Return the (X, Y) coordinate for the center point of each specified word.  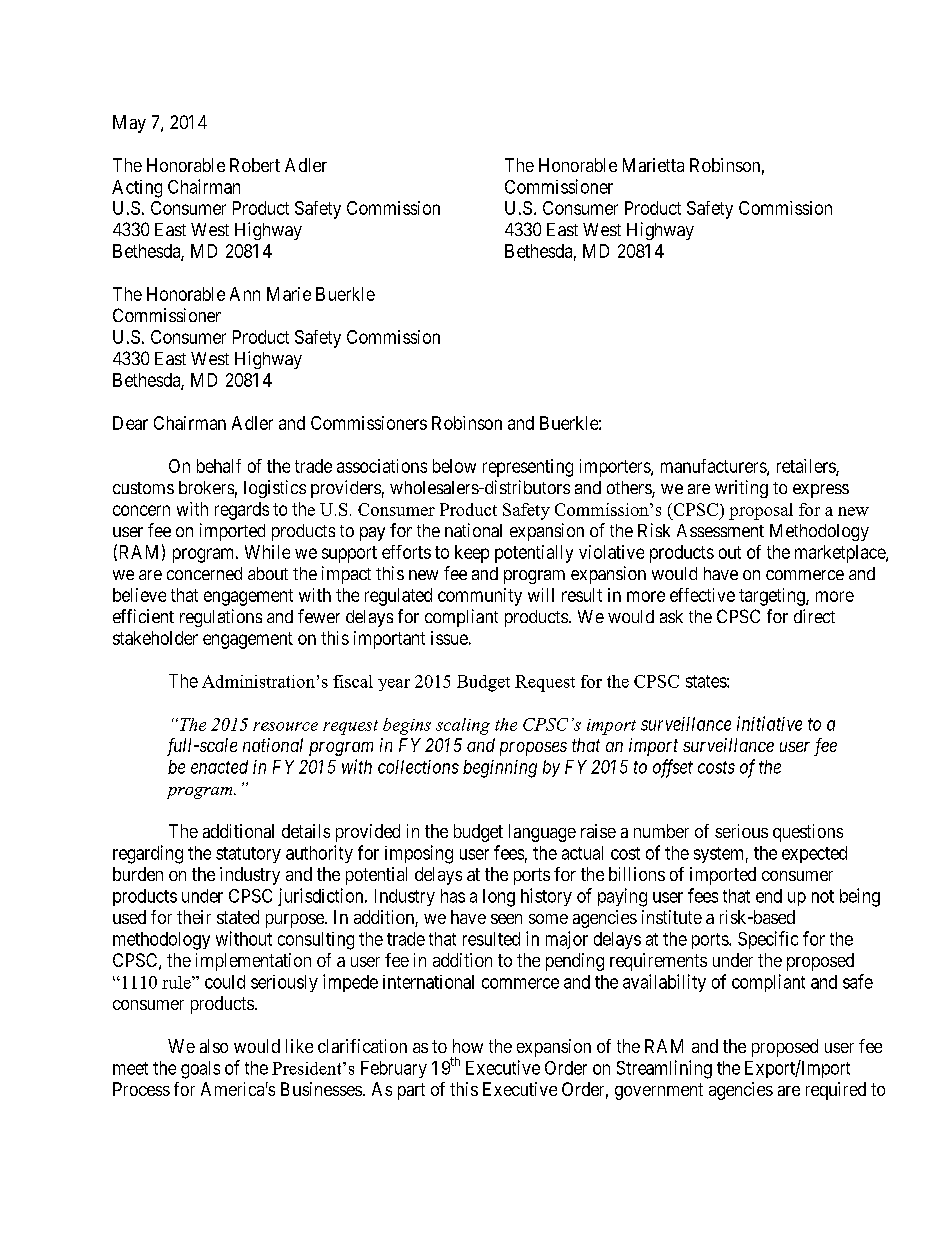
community (480, 597)
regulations (221, 618)
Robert (255, 165)
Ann (245, 294)
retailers (807, 467)
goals (200, 1070)
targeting (773, 597)
